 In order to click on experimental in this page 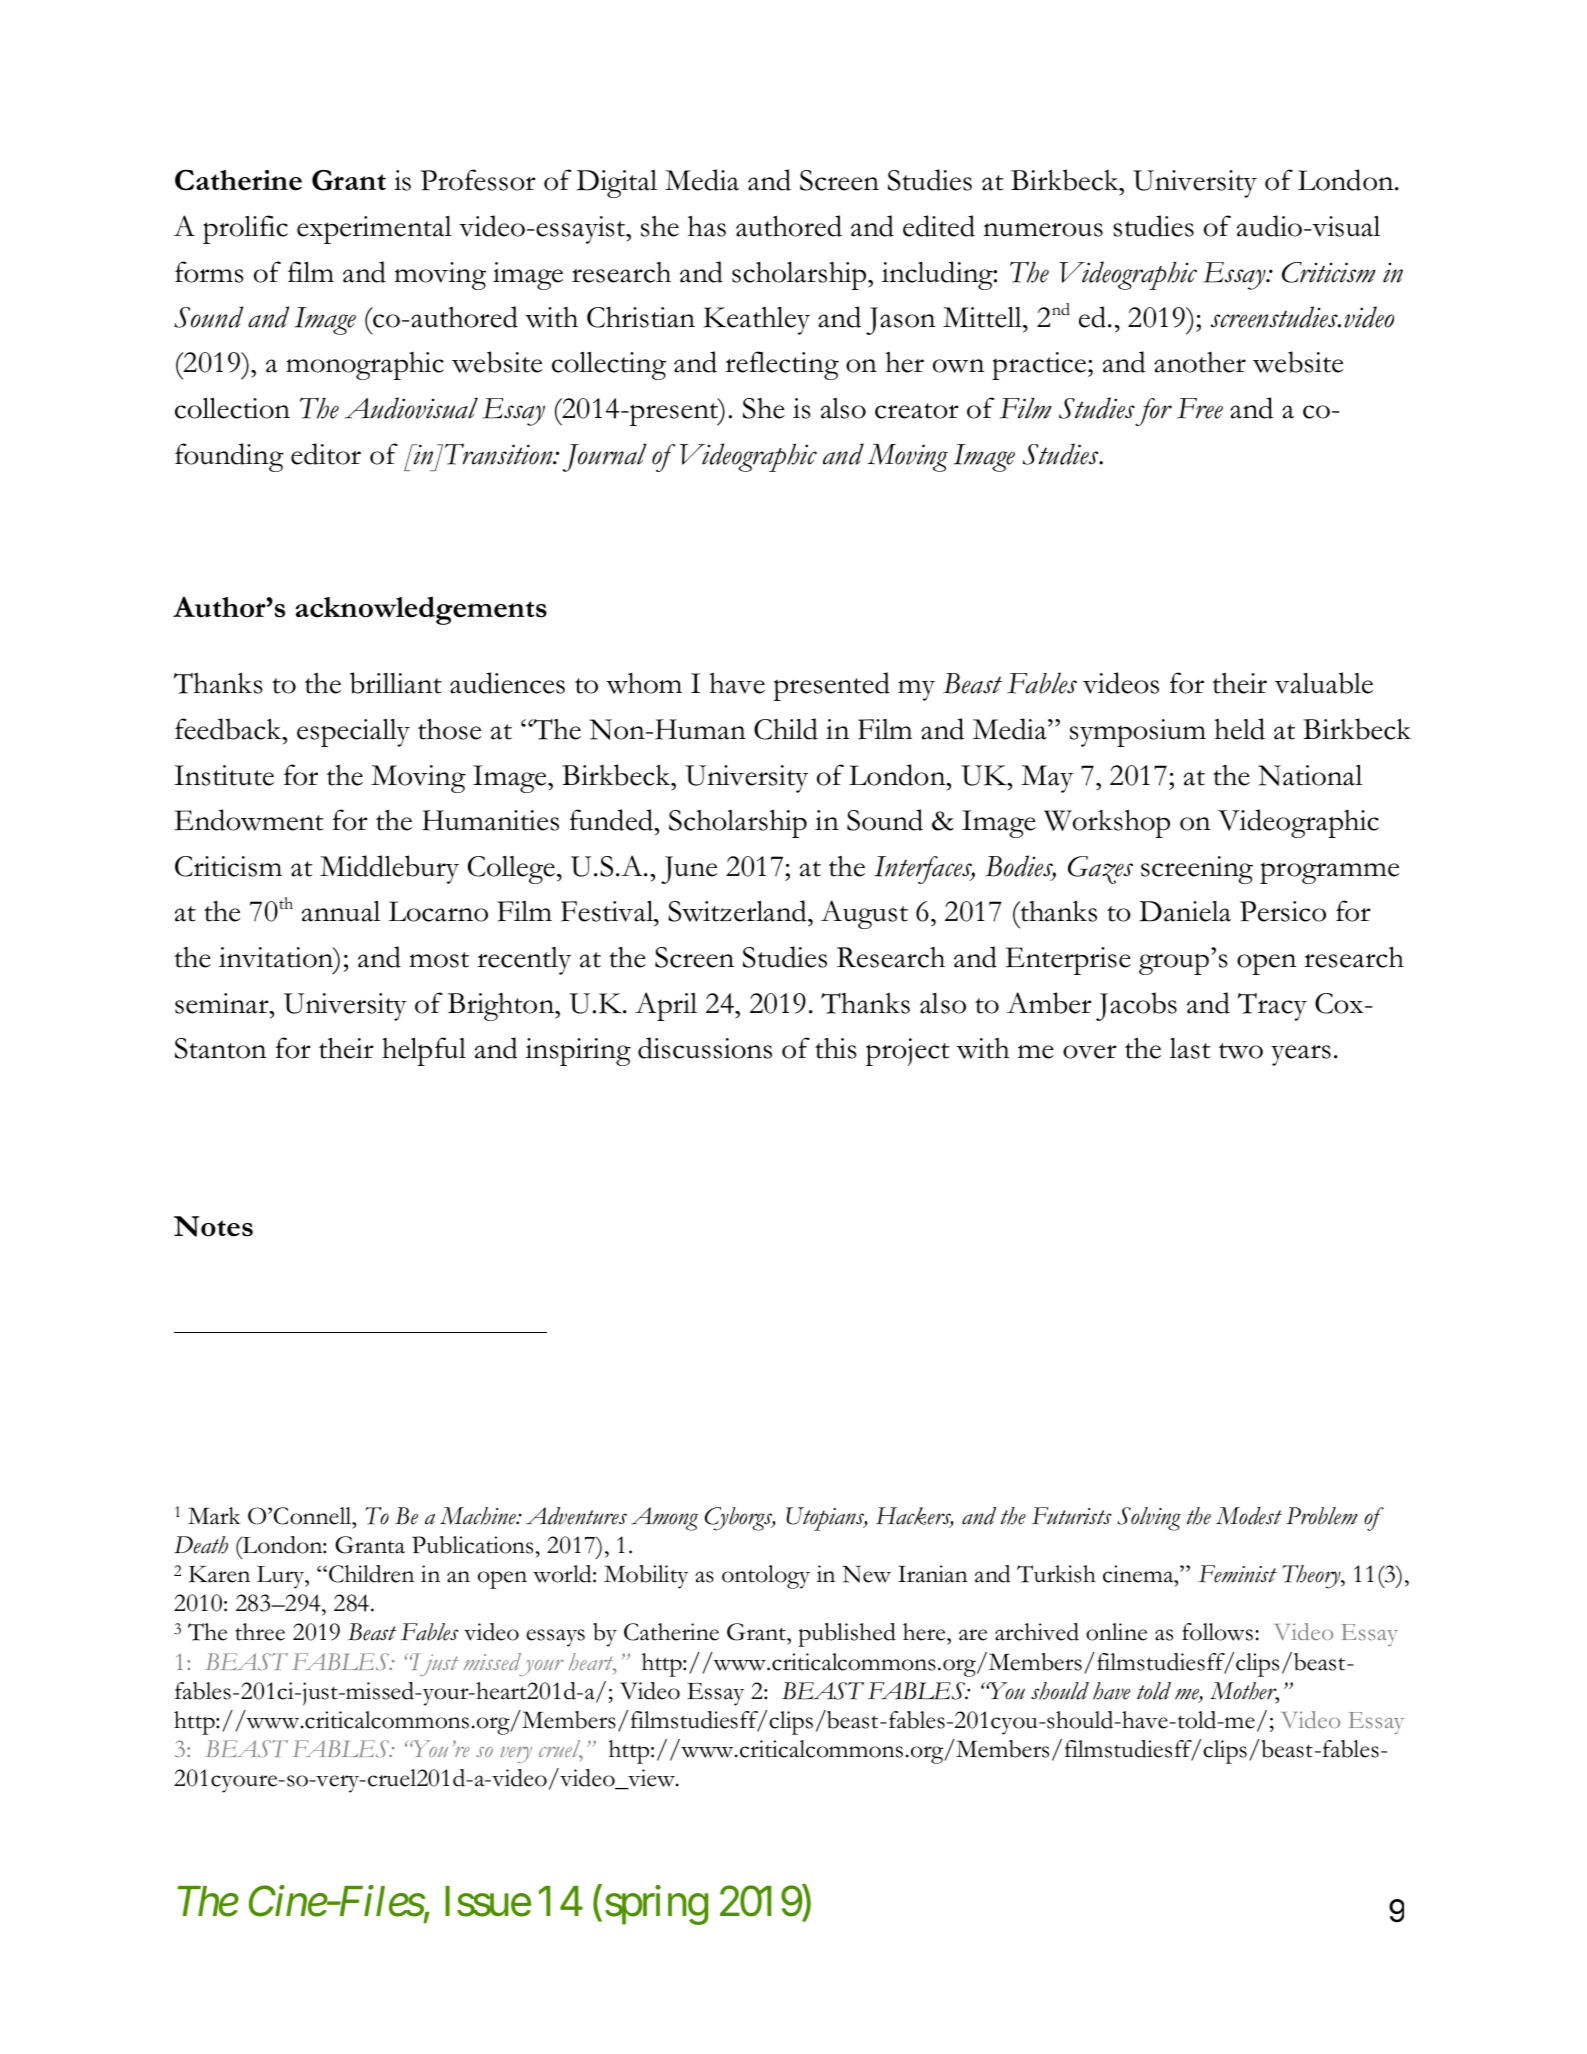, I will do `click(374, 230)`.
